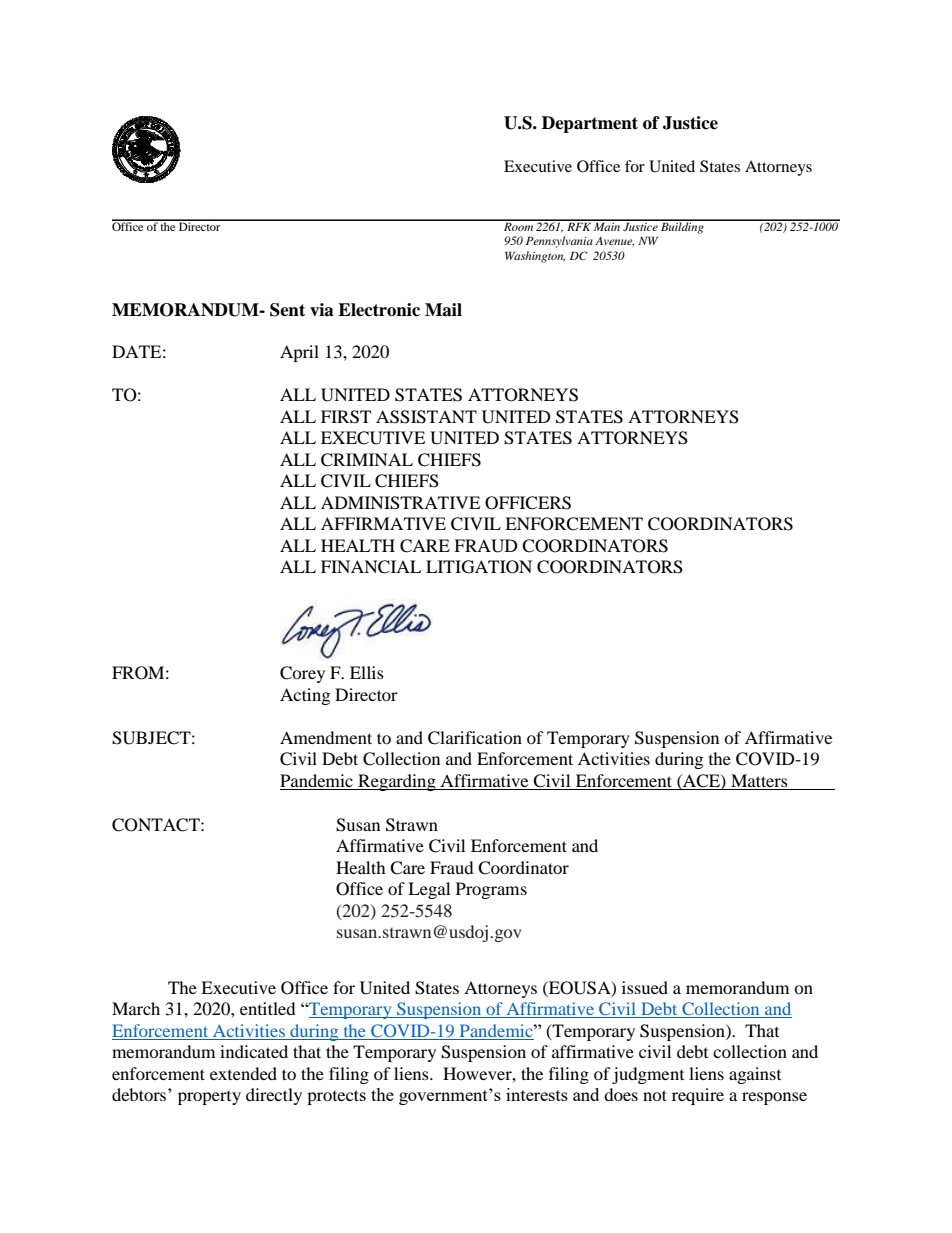 The height and width of the image is (1233, 952). Describe the element at coordinates (518, 225) in the image. I see `Room` at that location.
